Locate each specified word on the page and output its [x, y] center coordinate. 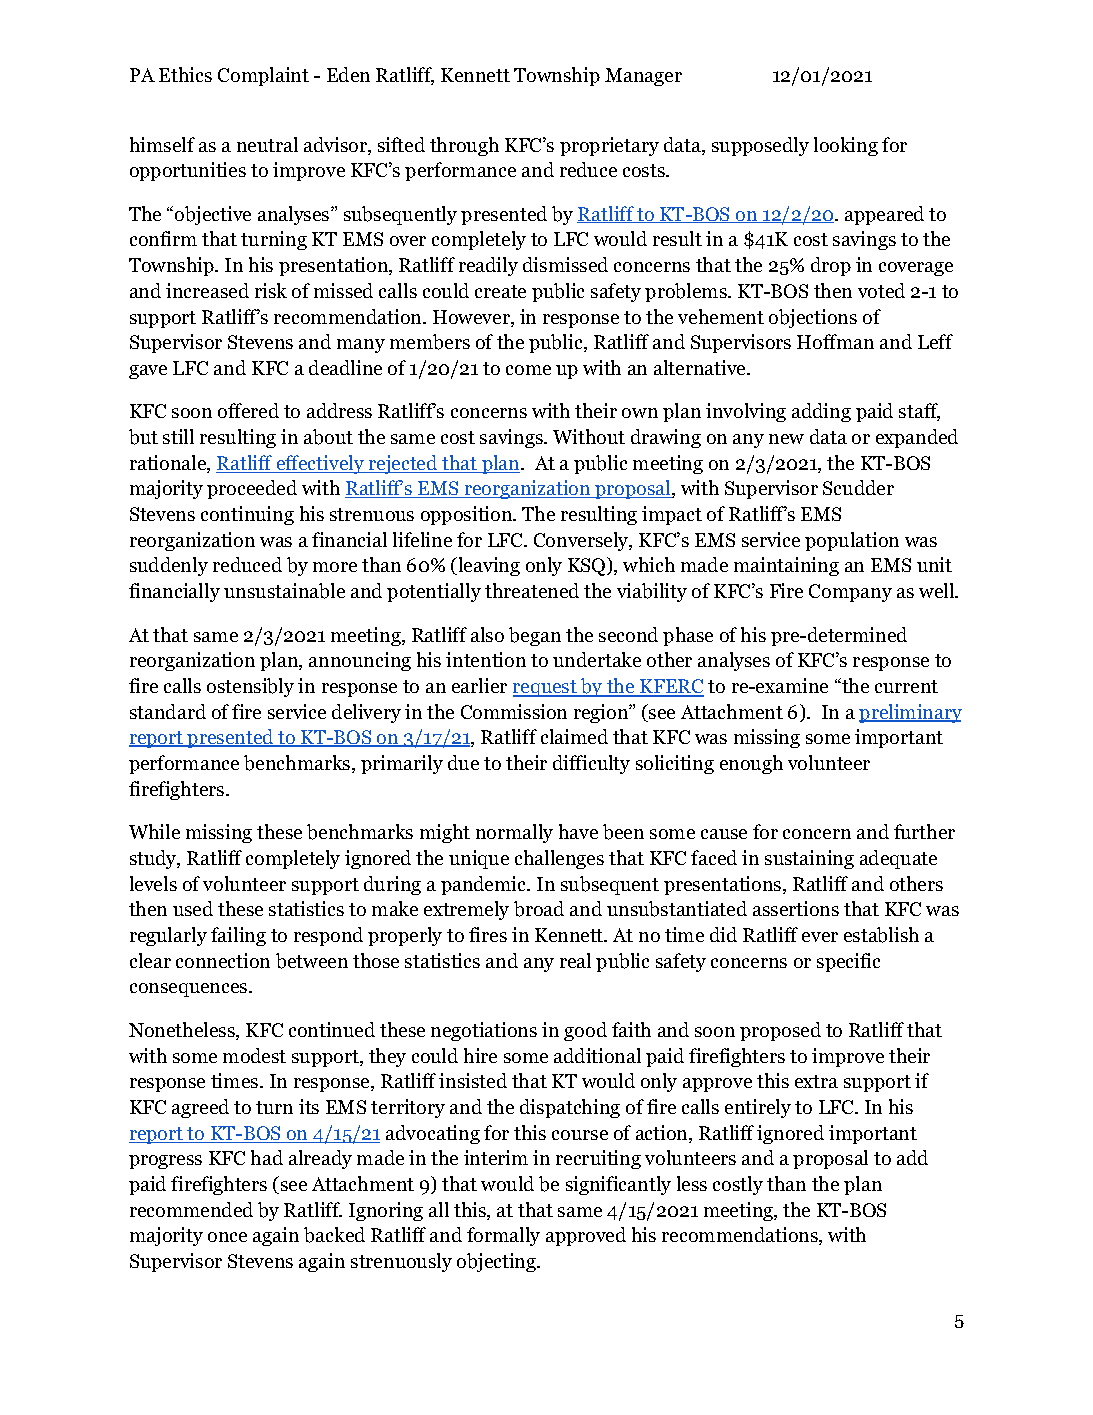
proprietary [609, 146]
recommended [191, 1209]
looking [846, 146]
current [906, 686]
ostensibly [250, 687]
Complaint [263, 76]
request [546, 688]
